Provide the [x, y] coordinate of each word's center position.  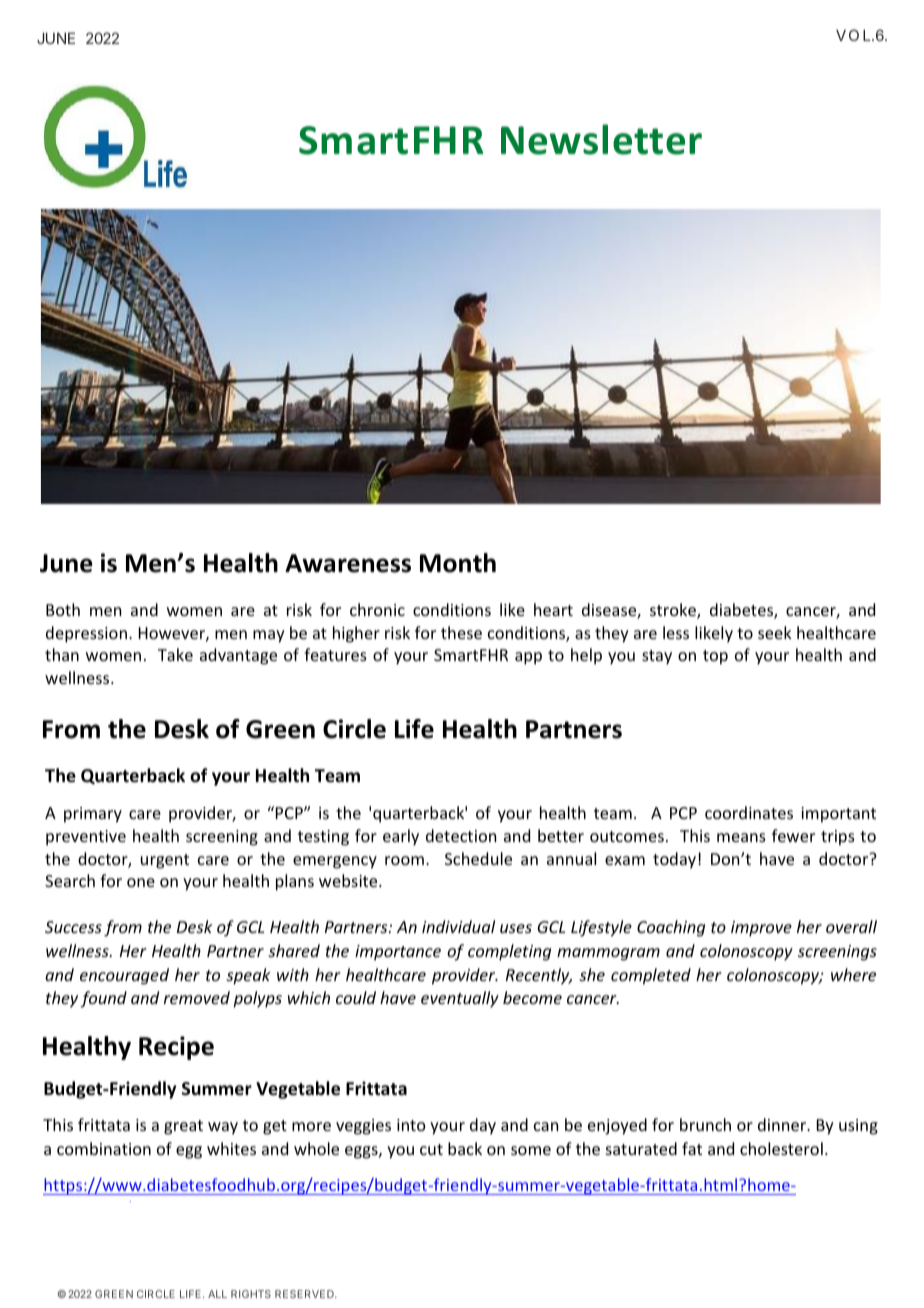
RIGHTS [251, 1294]
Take [175, 654]
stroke [674, 611]
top [715, 657]
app [528, 658]
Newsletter [601, 139]
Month [458, 563]
